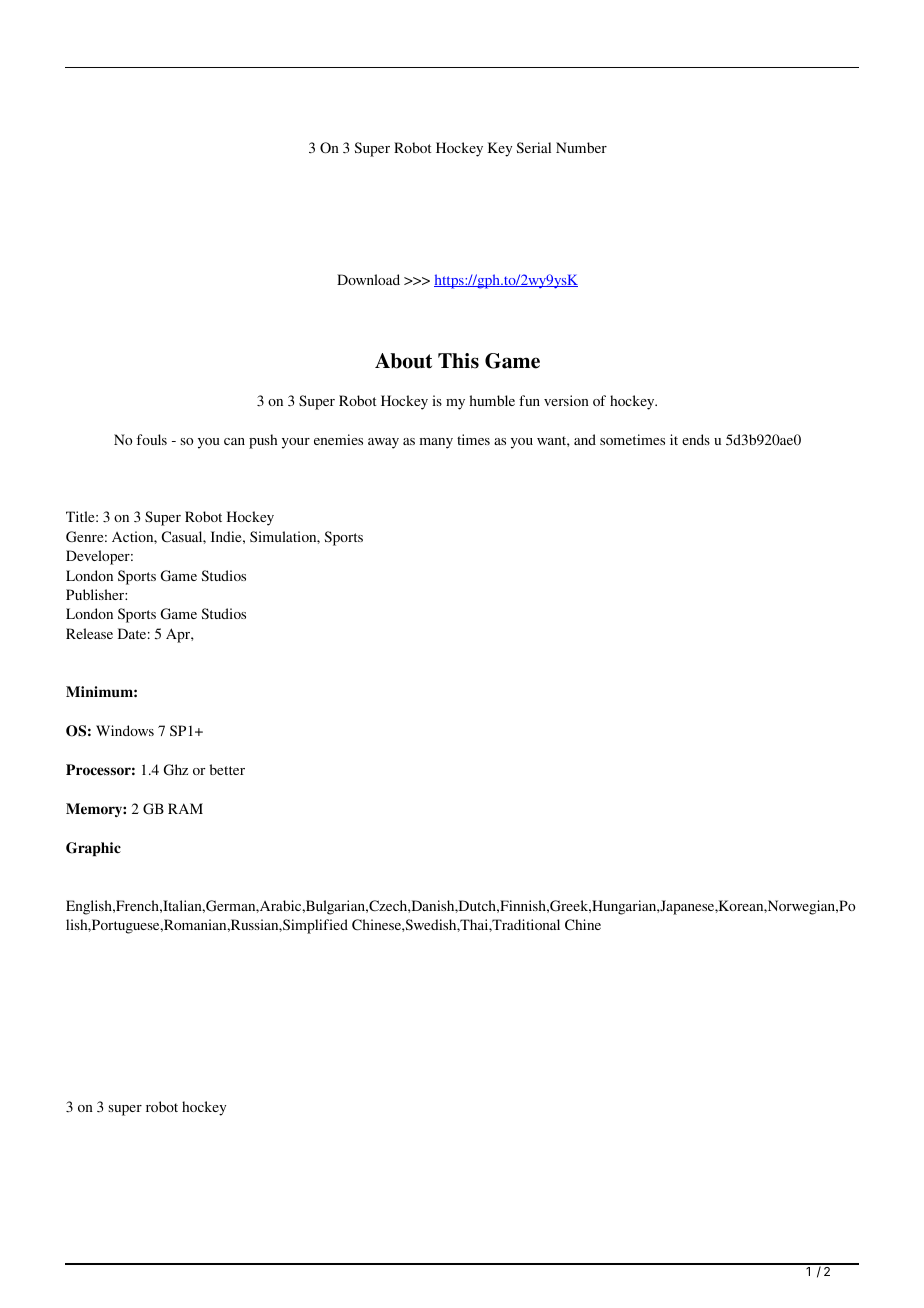  What do you see at coordinates (89, 633) in the screenshot?
I see `Release` at bounding box center [89, 633].
